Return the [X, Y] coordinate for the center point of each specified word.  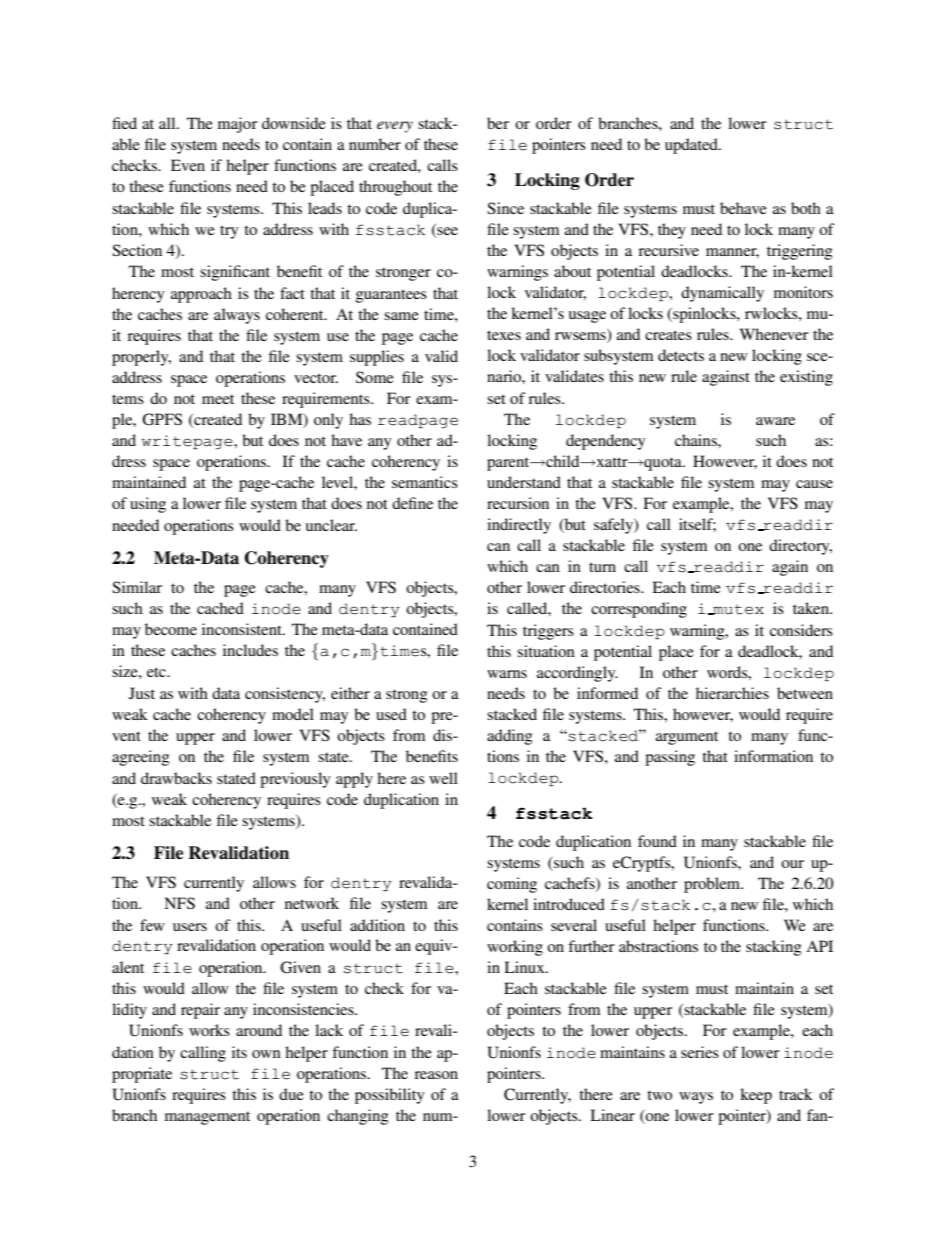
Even [188, 165]
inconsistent [243, 629]
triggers [548, 632]
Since [505, 208]
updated [692, 146]
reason [436, 1075]
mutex [737, 610]
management [207, 1118]
